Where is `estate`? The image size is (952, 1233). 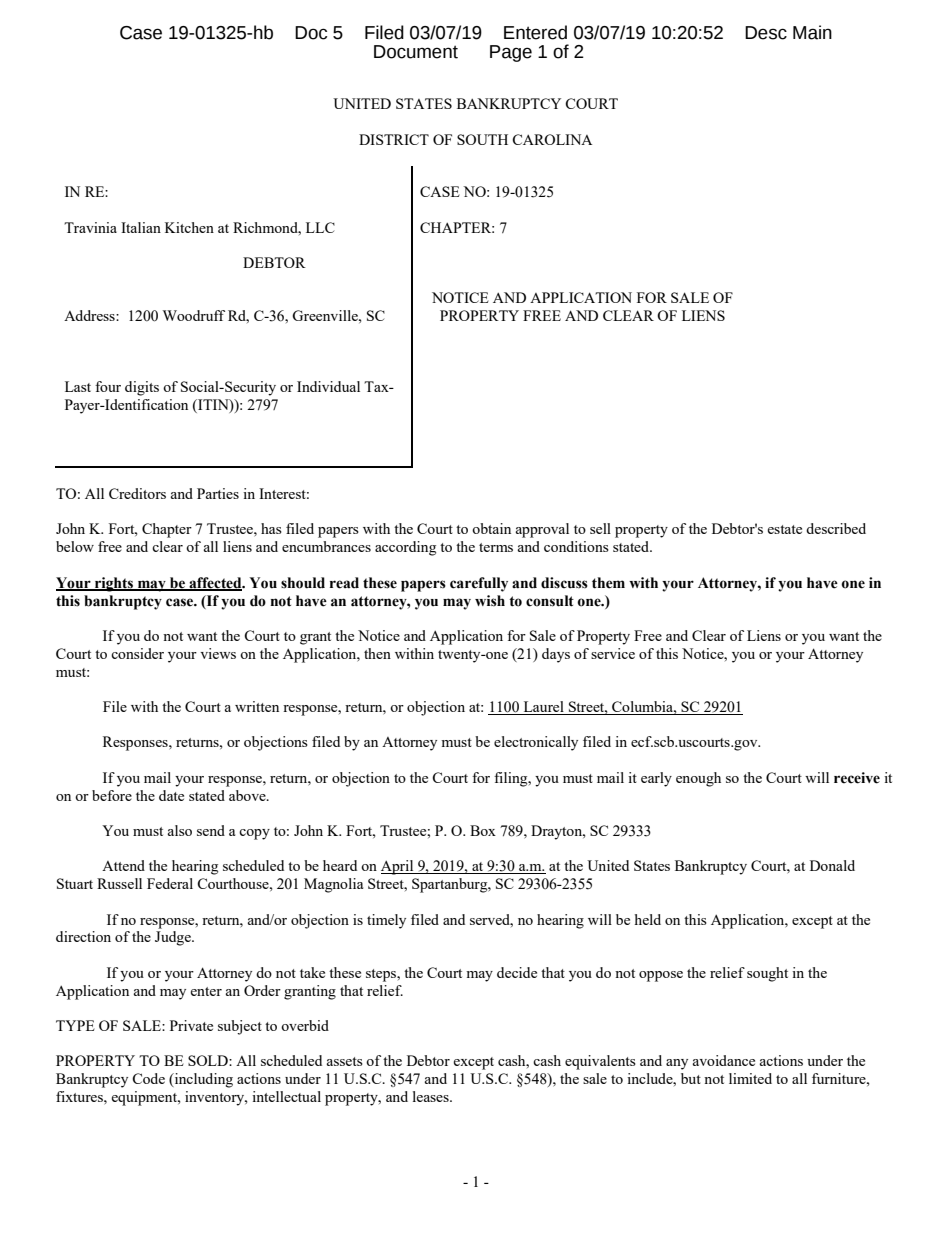 estate is located at coordinates (784, 529).
